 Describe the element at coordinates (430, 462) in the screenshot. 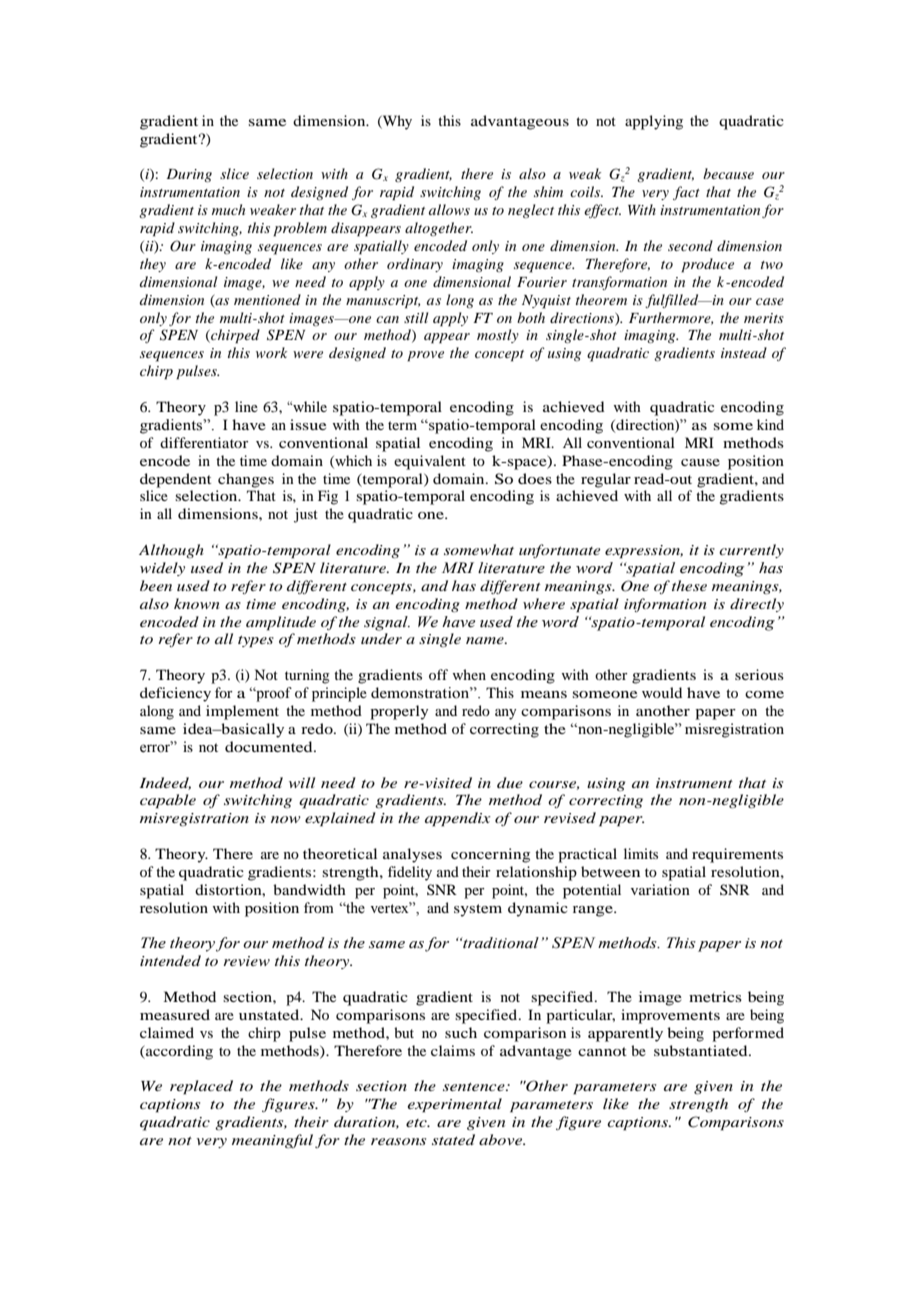

I see `equivalent` at that location.
